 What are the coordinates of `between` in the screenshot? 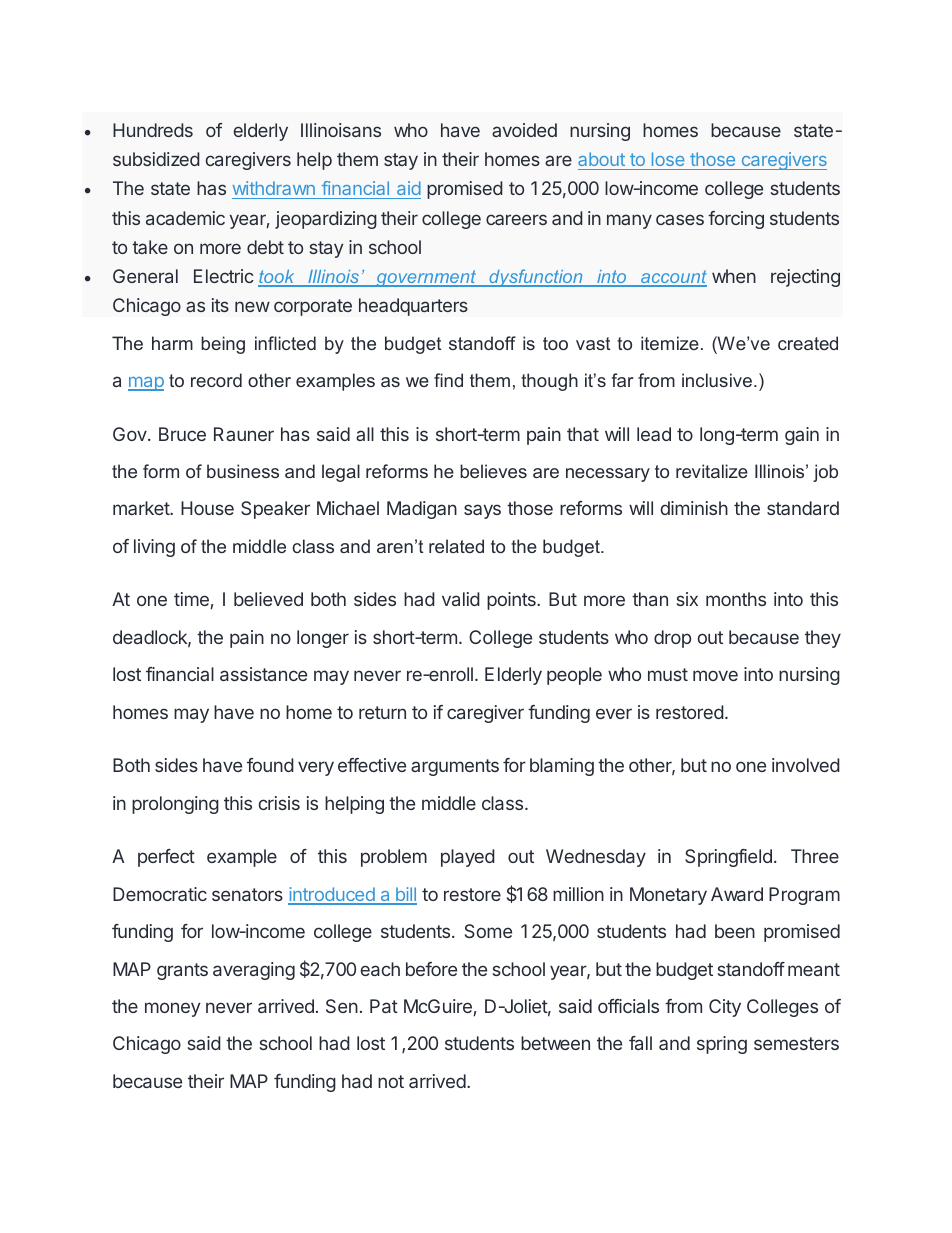 It's located at (555, 1043).
